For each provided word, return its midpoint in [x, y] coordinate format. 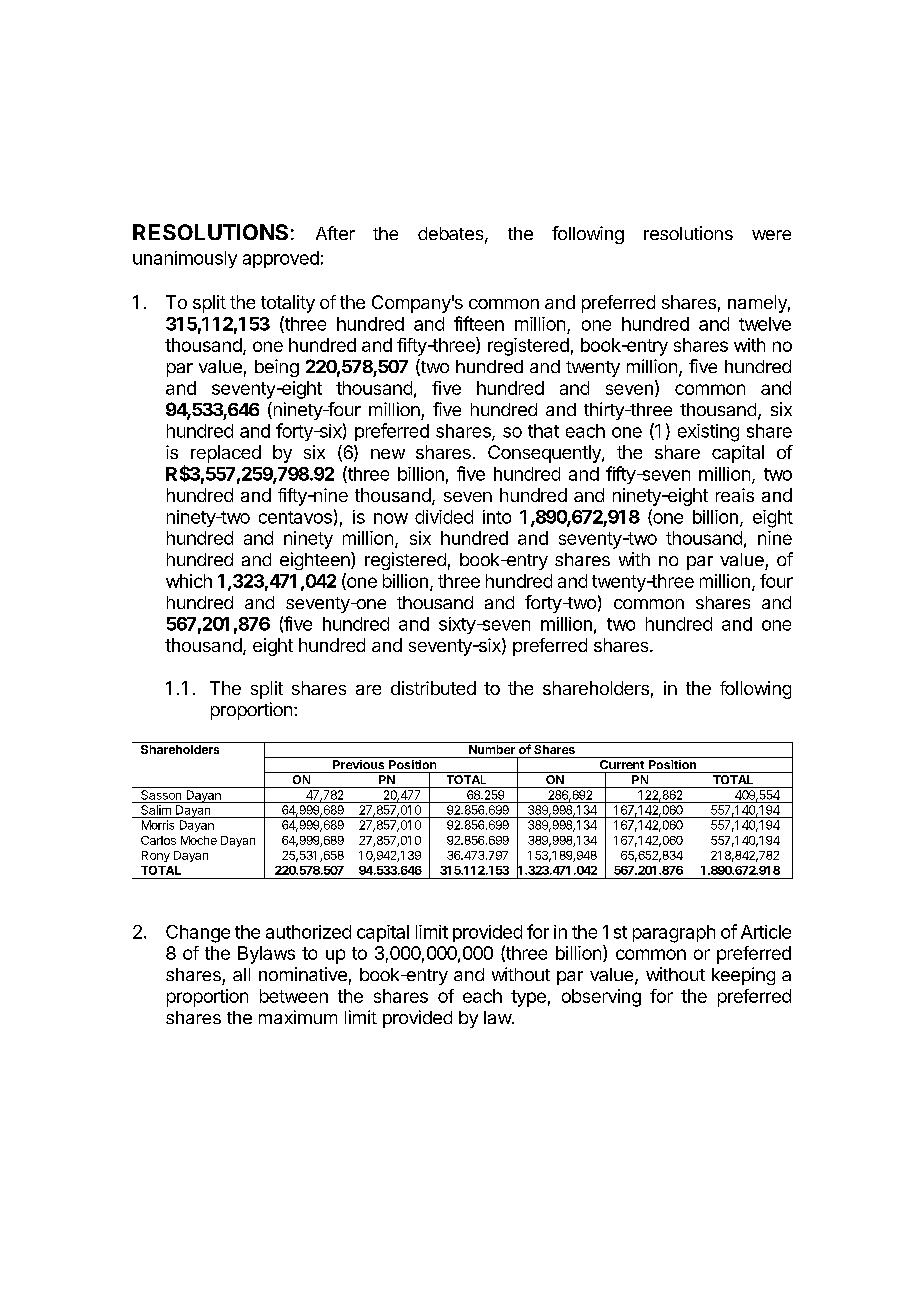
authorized [308, 932]
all [241, 974]
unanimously [185, 259]
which [189, 581]
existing [708, 433]
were [771, 235]
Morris [158, 825]
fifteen [479, 323]
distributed [433, 688]
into [497, 517]
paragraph [674, 934]
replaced [226, 454]
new [388, 454]
